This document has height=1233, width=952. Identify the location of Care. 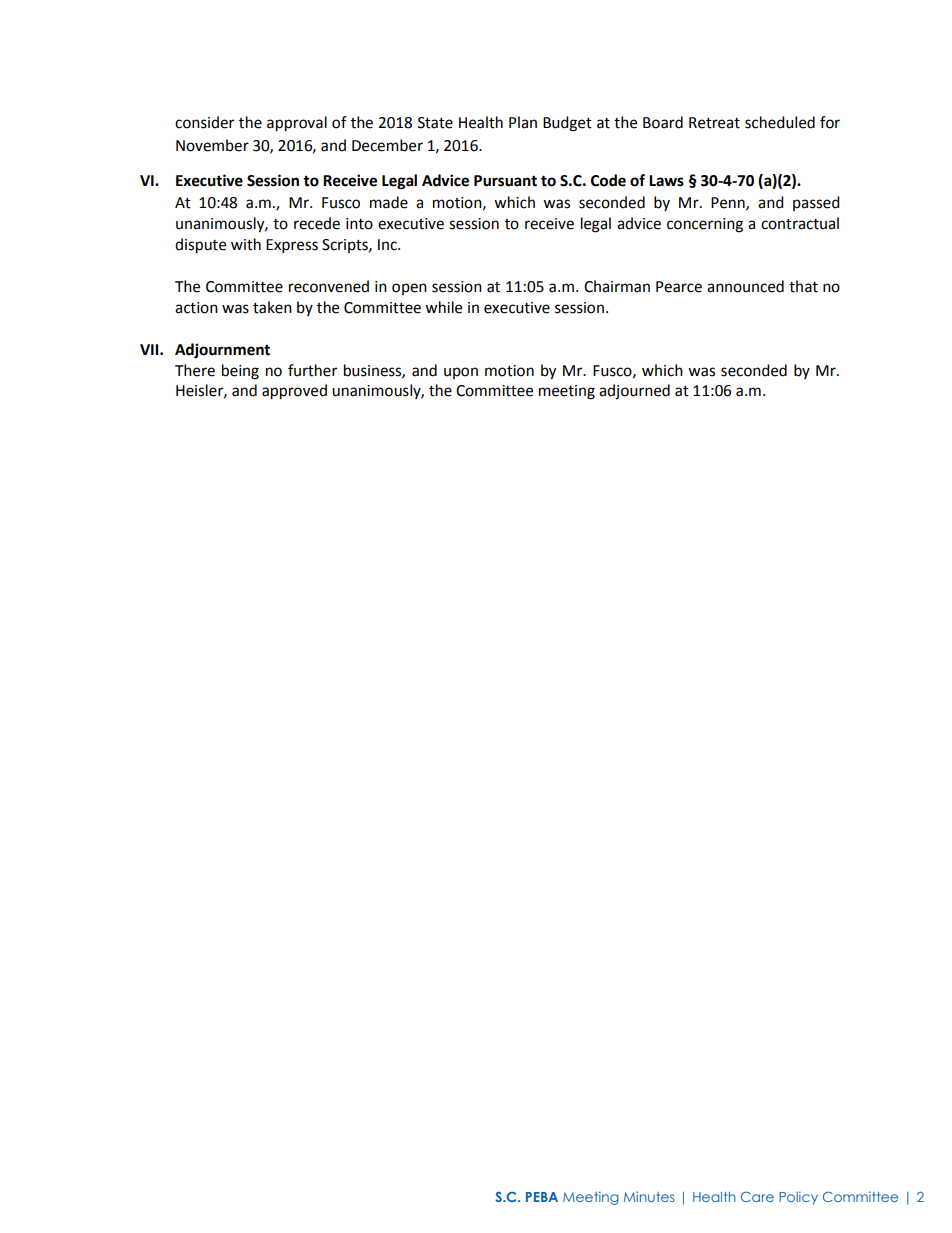
(757, 1197).
